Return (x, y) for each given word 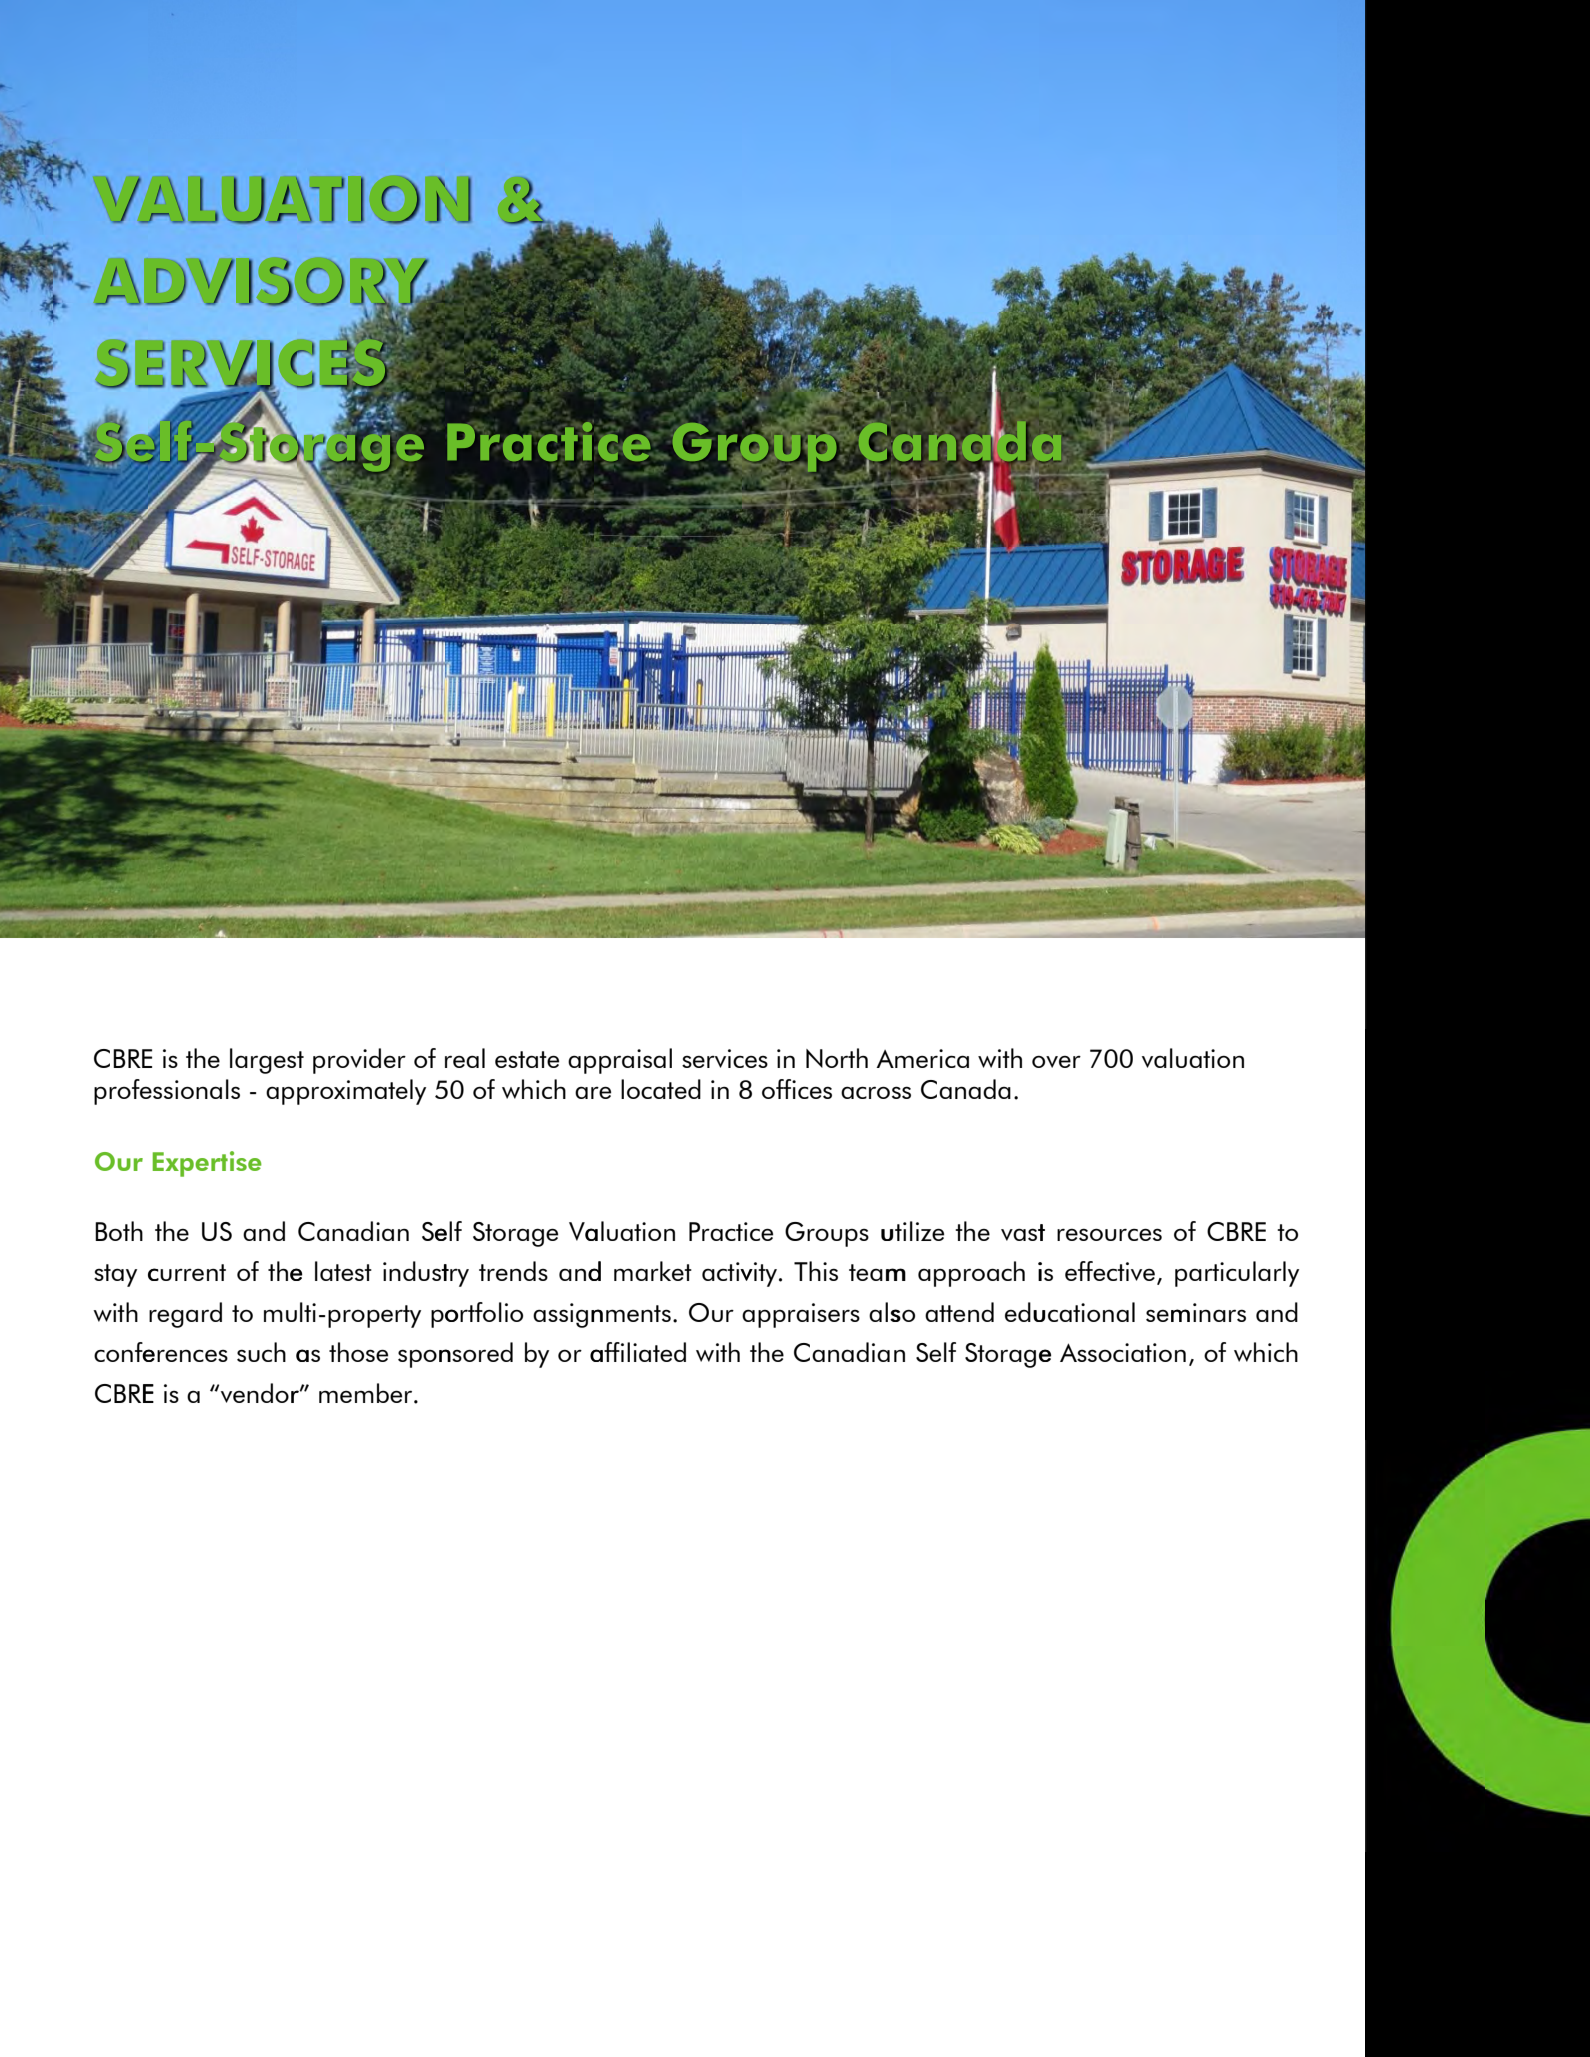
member (367, 1393)
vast (1023, 1232)
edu (1025, 1312)
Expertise (207, 1164)
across (876, 1092)
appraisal (620, 1061)
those (358, 1352)
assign (568, 1315)
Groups (827, 1234)
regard (185, 1315)
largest (267, 1061)
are (593, 1092)
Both (119, 1231)
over (1056, 1062)
